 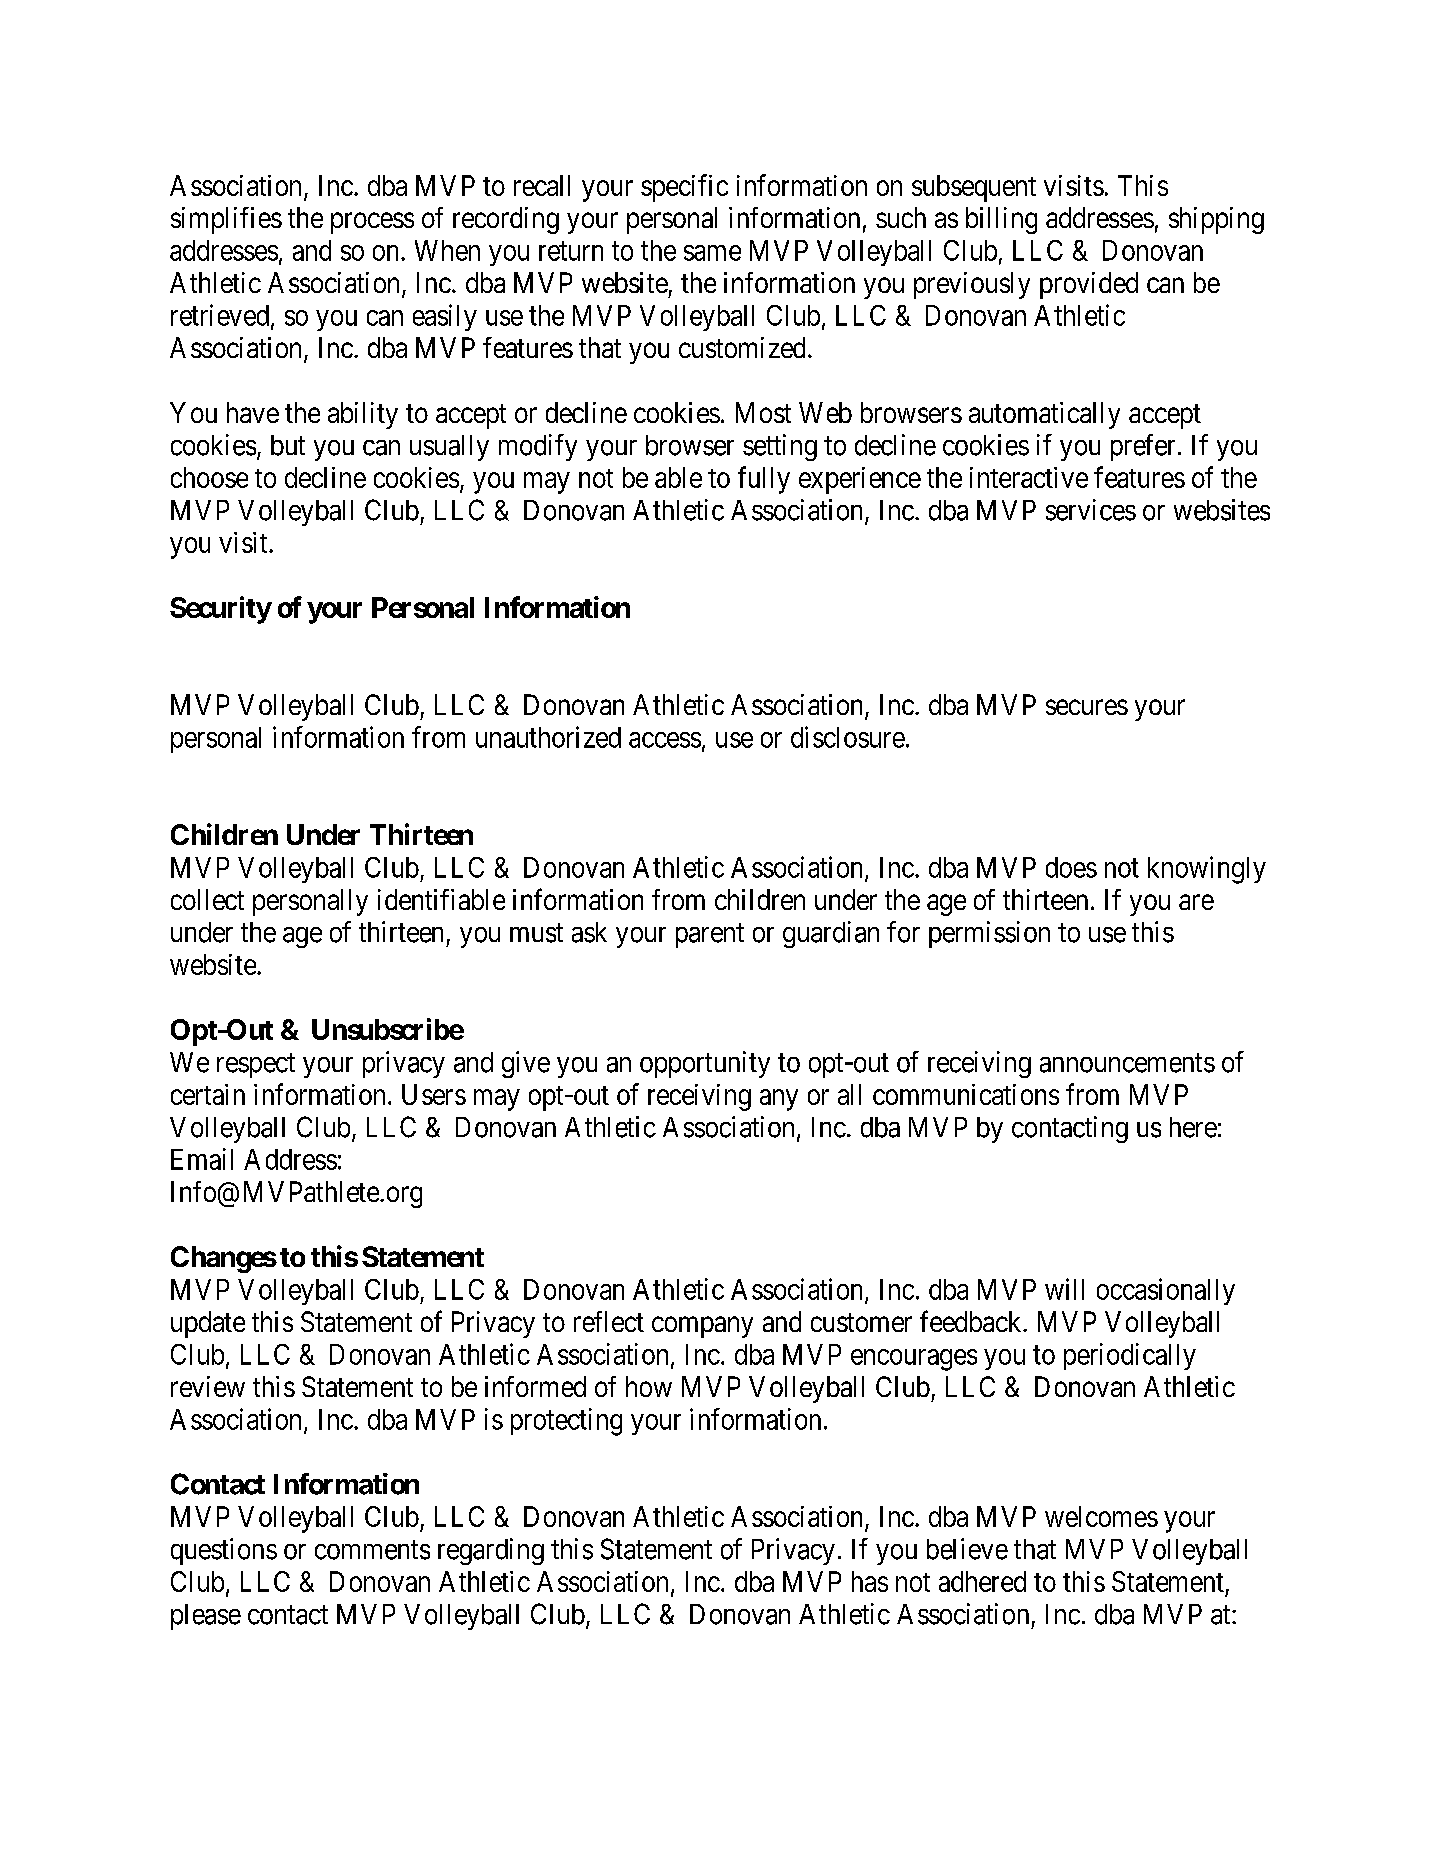 I want to click on same, so click(x=712, y=253).
